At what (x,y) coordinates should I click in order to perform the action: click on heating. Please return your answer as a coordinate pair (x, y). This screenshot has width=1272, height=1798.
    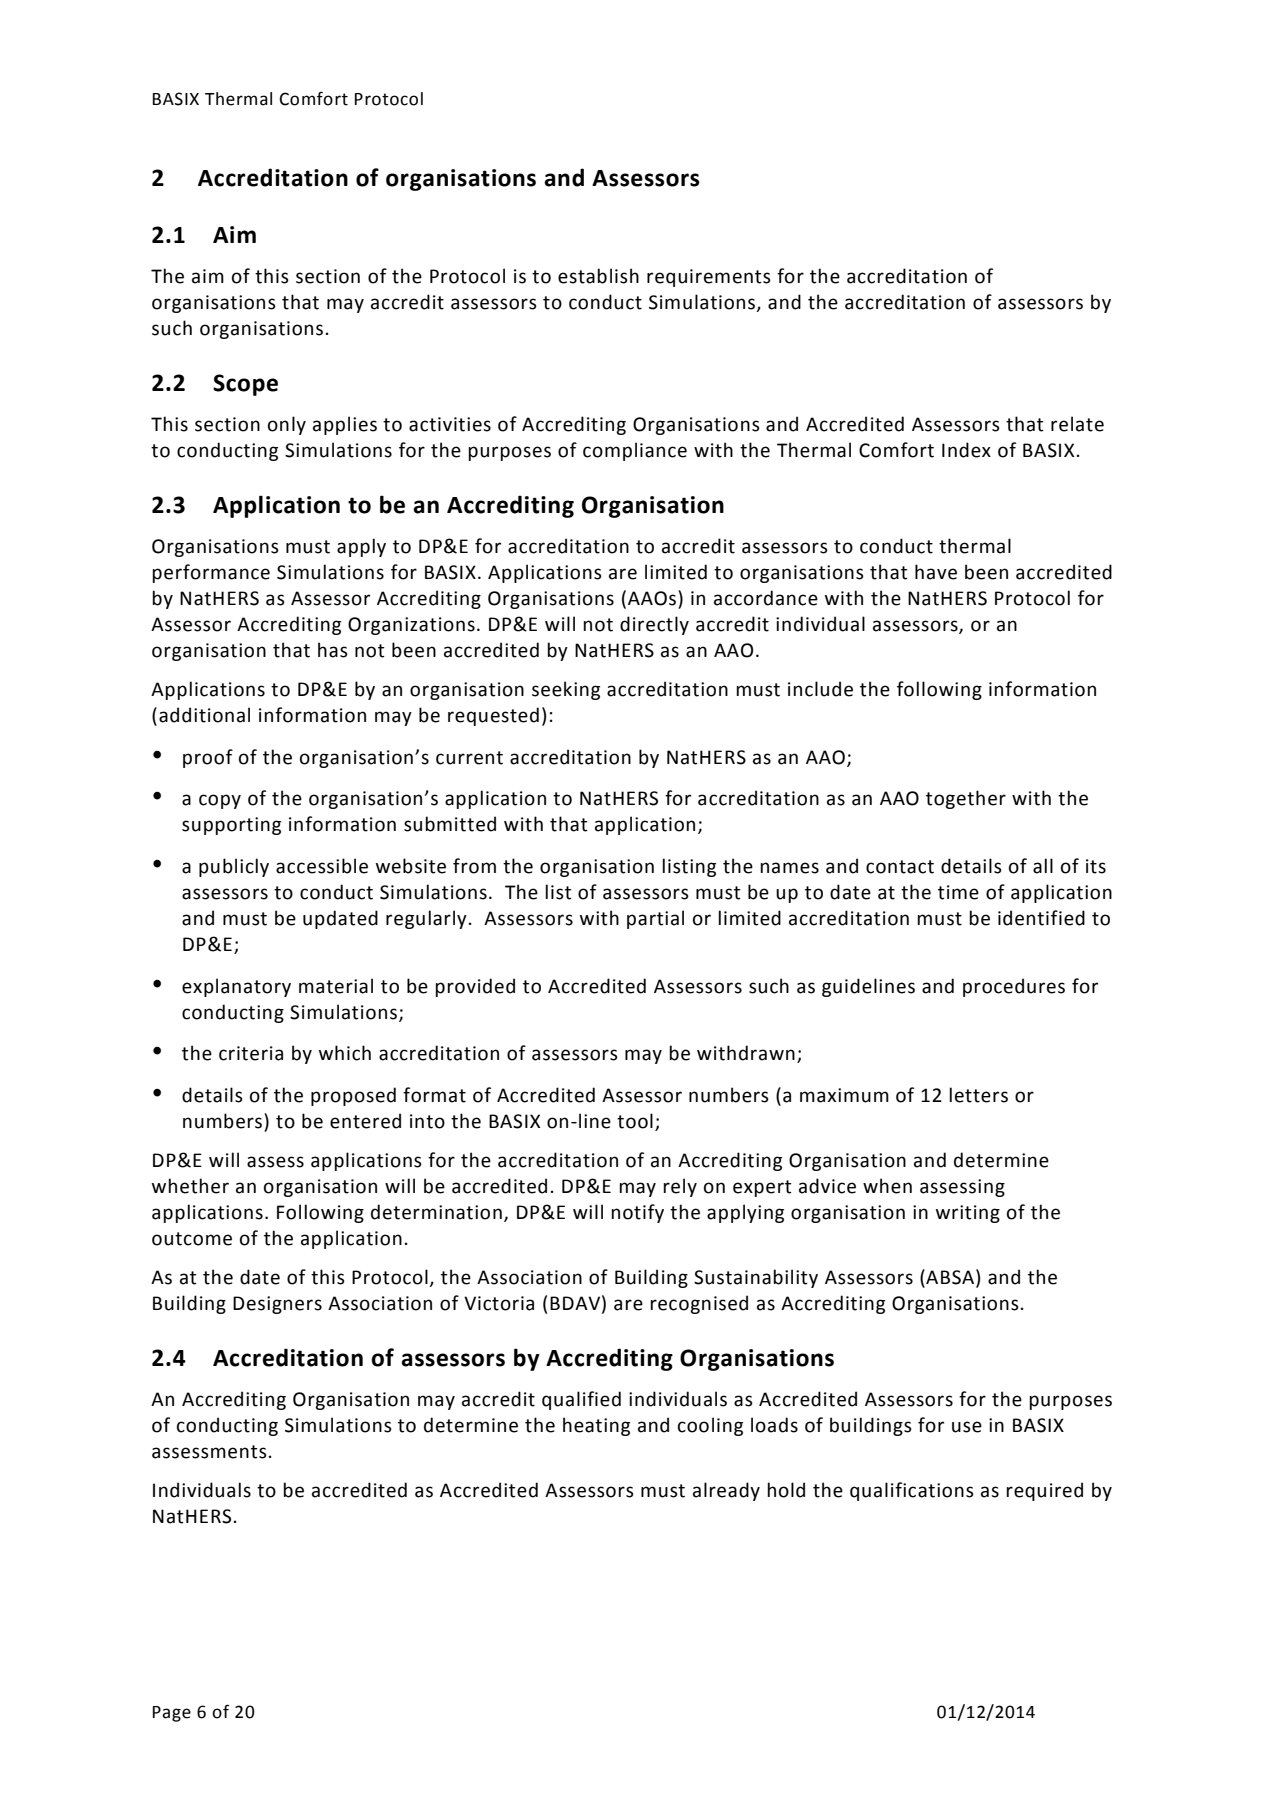
    Looking at the image, I should click on (596, 1426).
